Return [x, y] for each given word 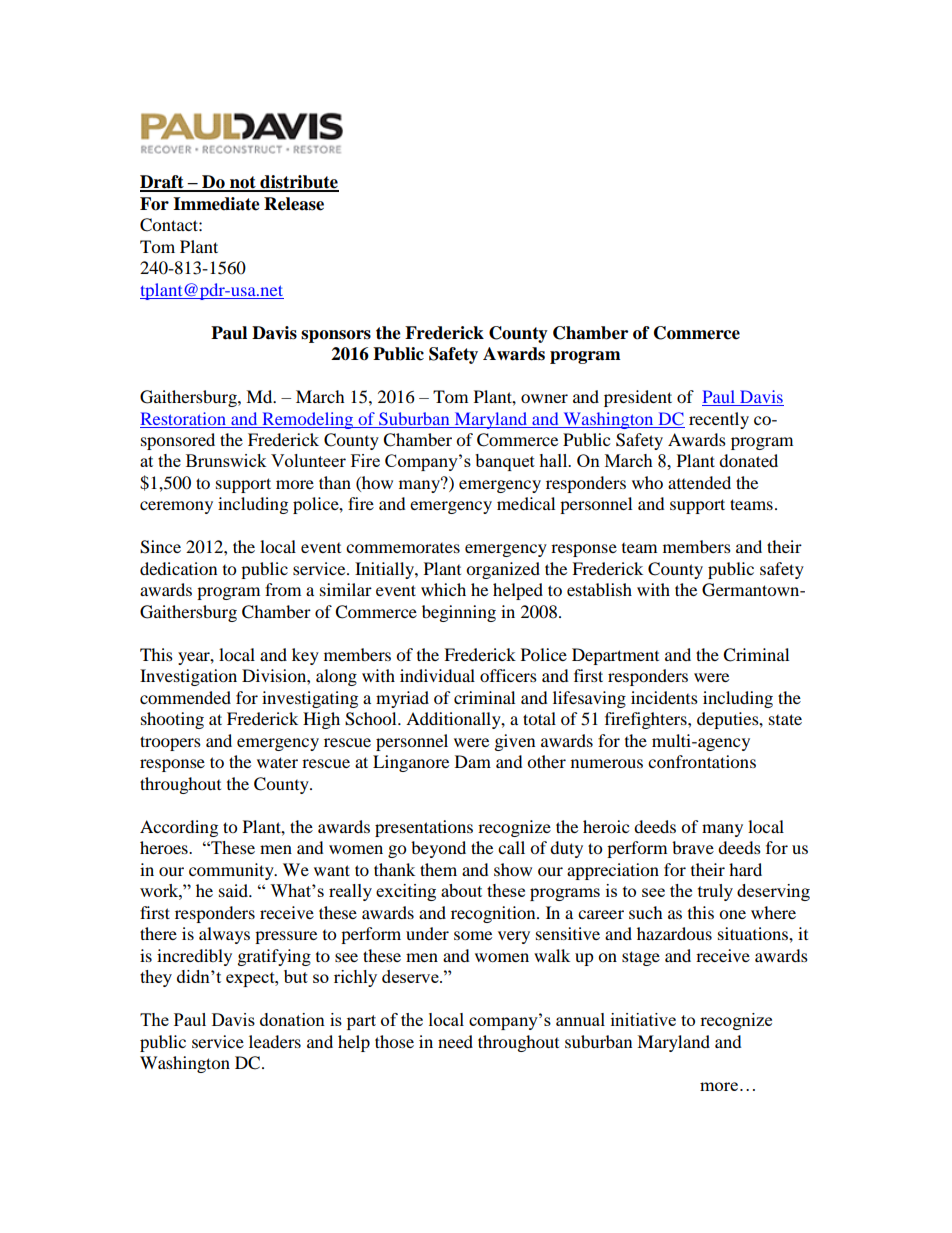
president [638, 398]
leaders [275, 1041]
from [283, 589]
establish [599, 589]
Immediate [216, 204]
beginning [459, 613]
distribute [298, 183]
